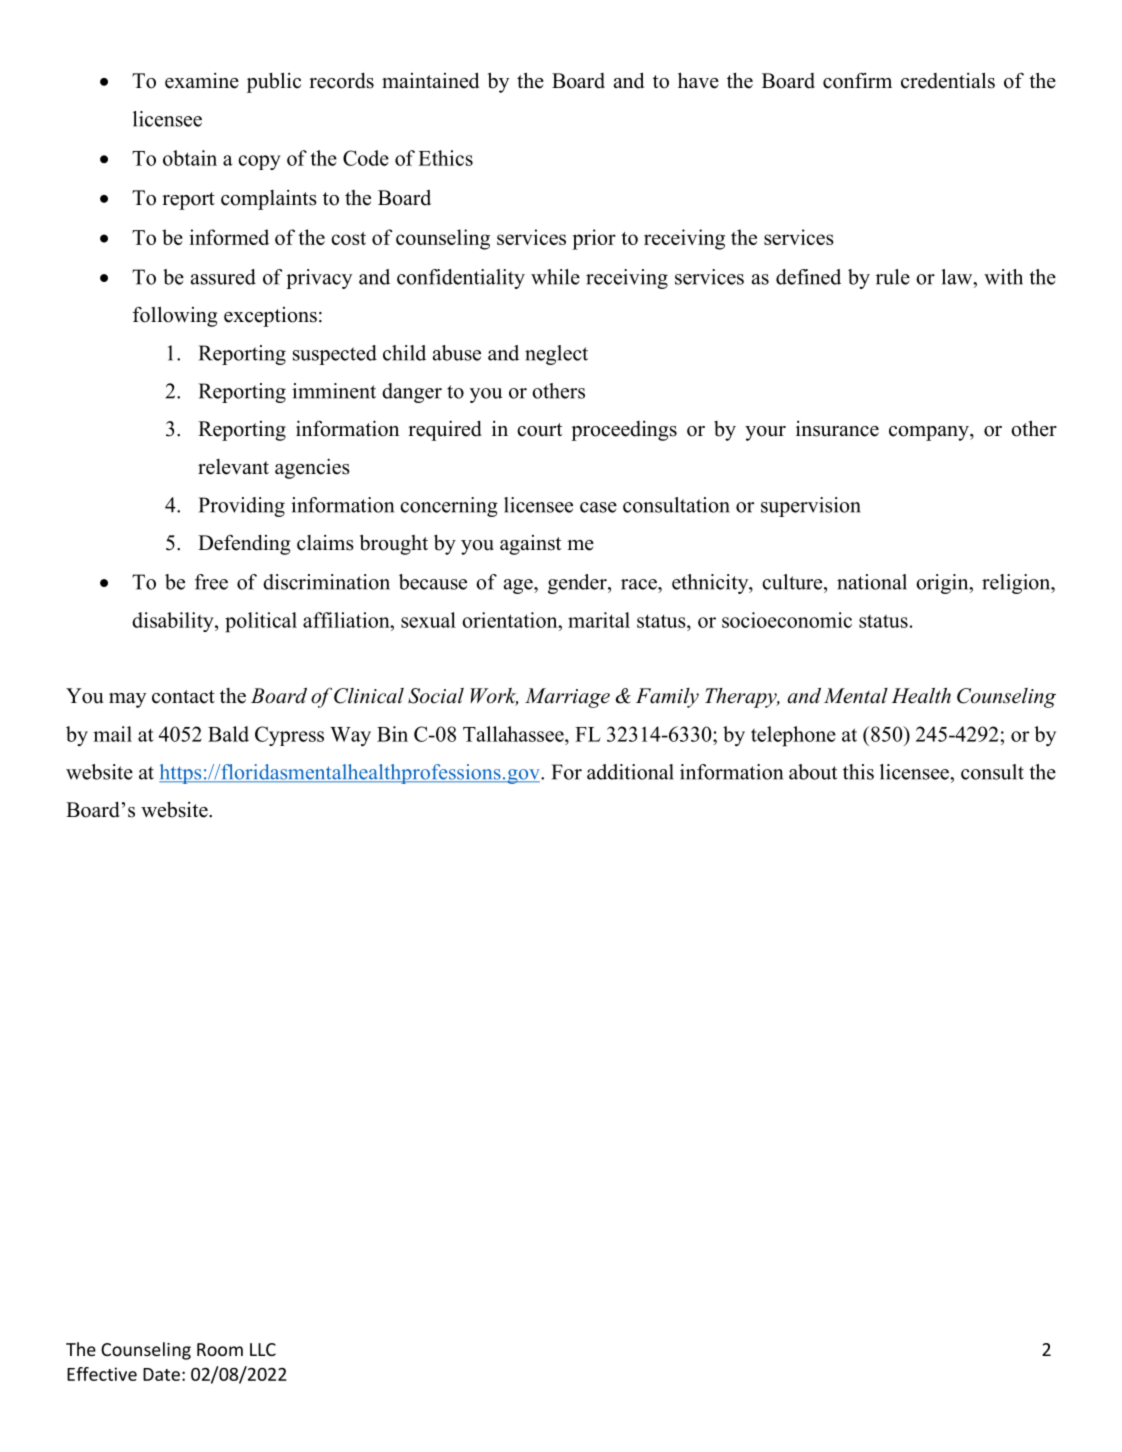  What do you see at coordinates (858, 772) in the screenshot?
I see `this` at bounding box center [858, 772].
